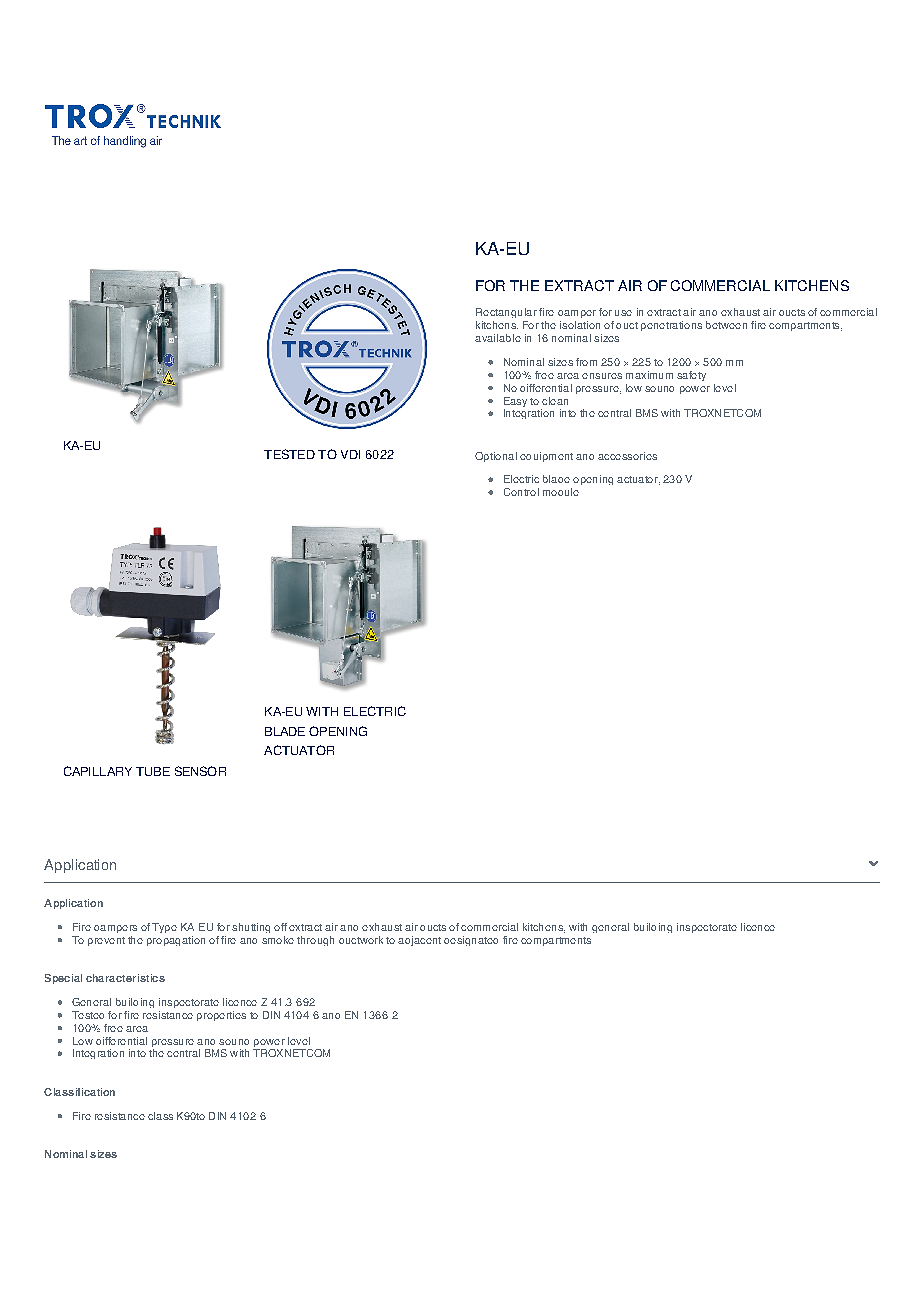  What do you see at coordinates (627, 456) in the screenshot?
I see `accessories` at bounding box center [627, 456].
